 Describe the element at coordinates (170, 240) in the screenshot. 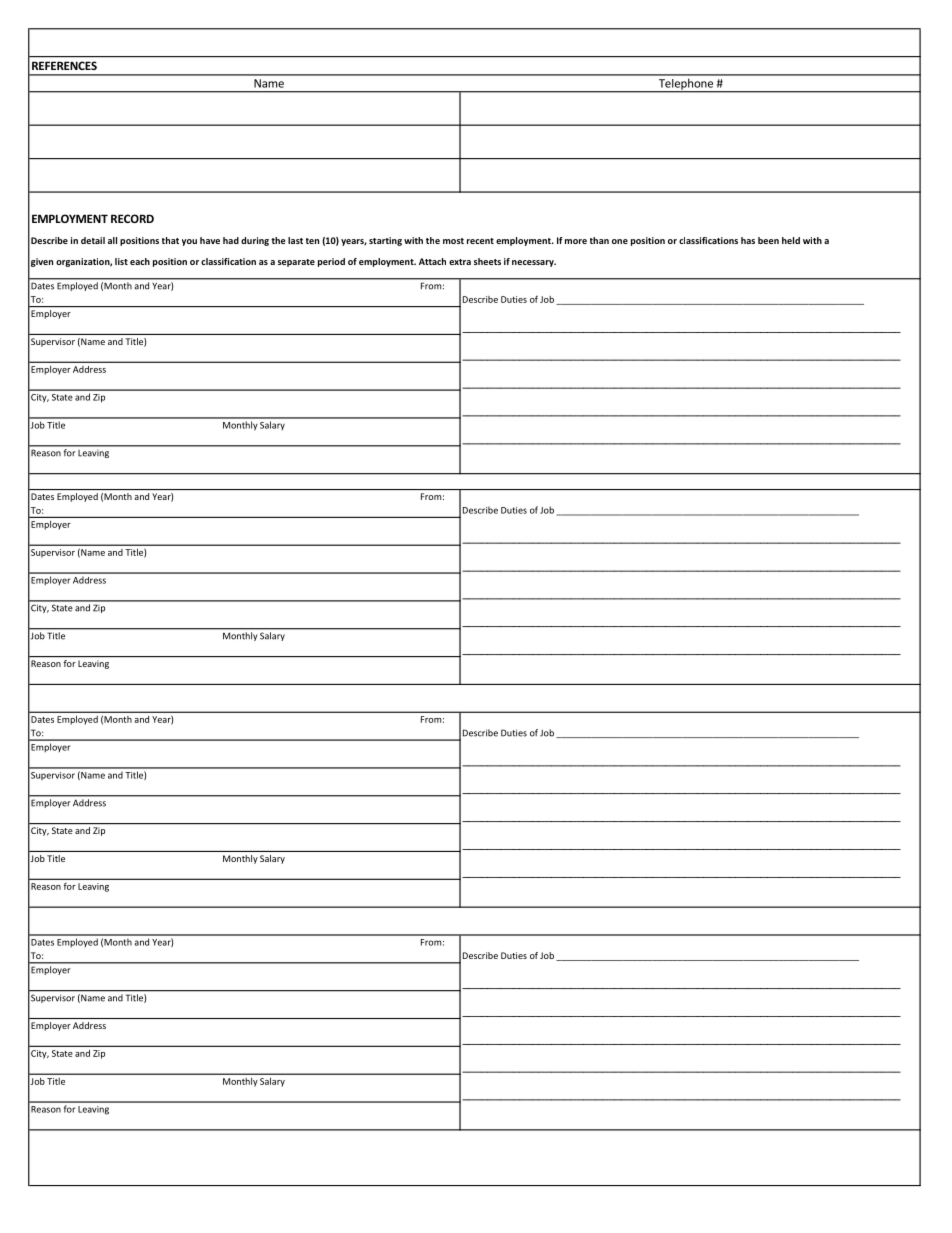

I see `that` at that location.
